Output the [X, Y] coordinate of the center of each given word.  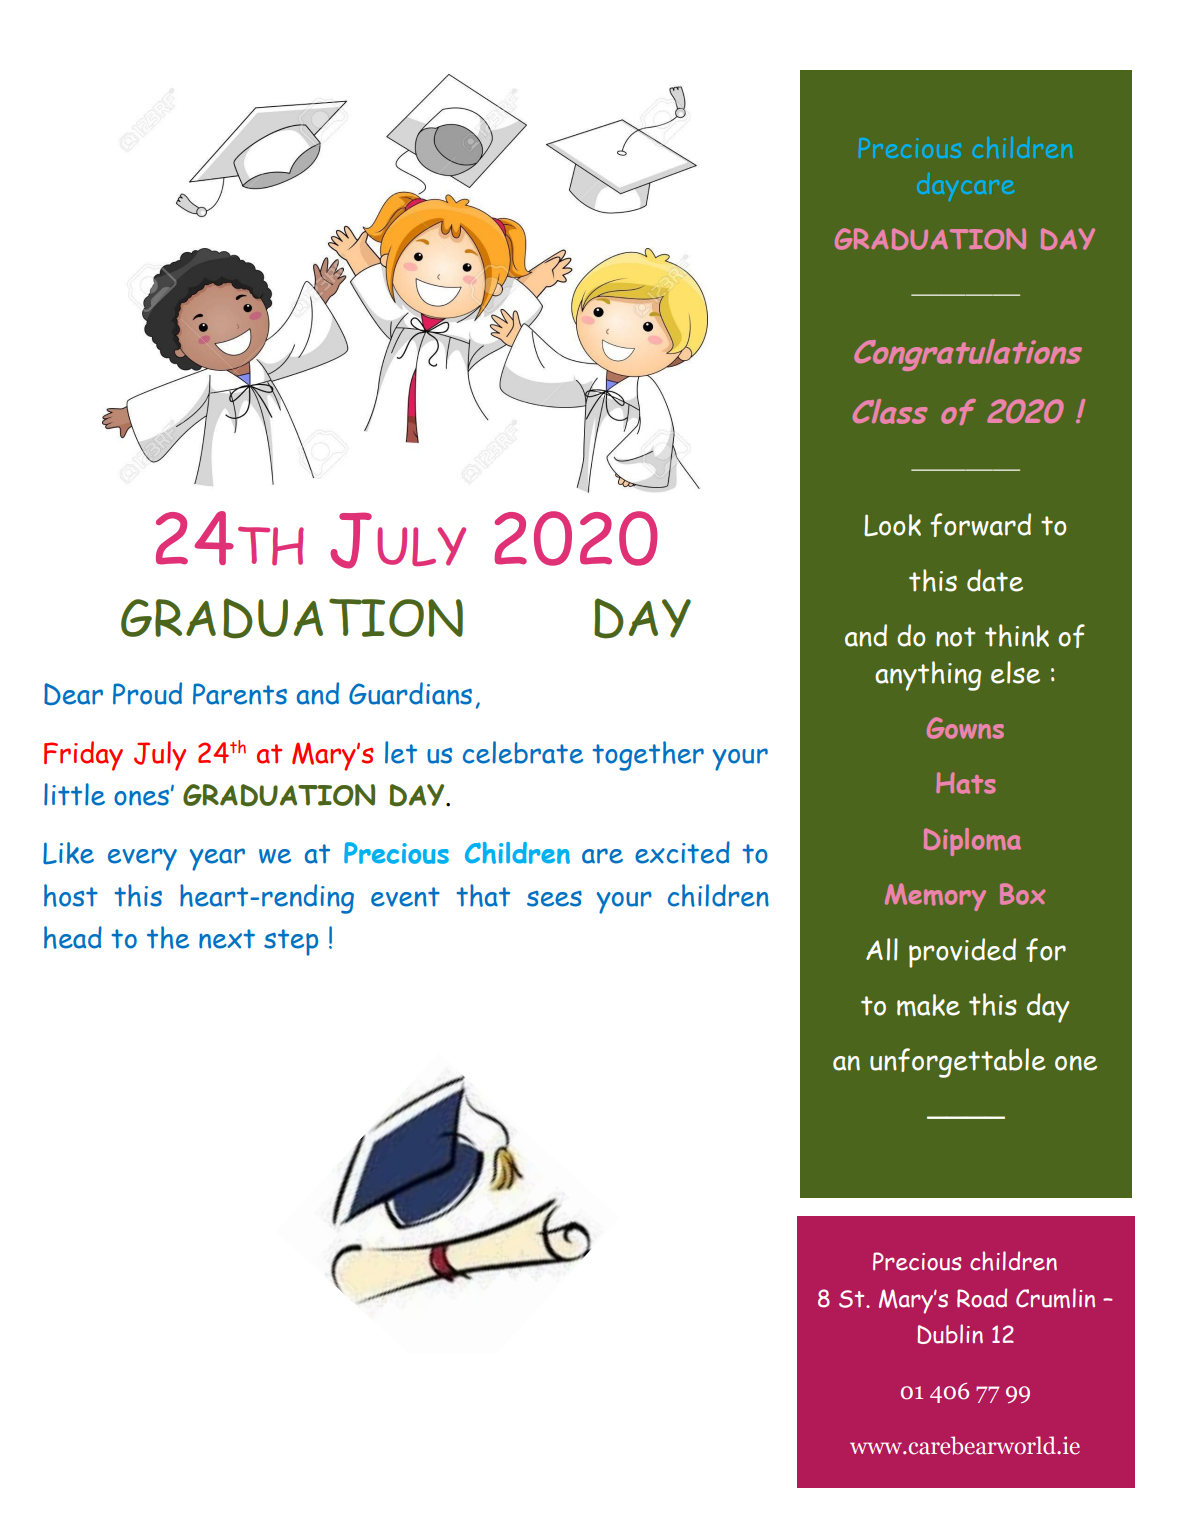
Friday [83, 756]
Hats [966, 783]
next [227, 939]
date [995, 580]
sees [554, 899]
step [291, 942]
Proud [147, 693]
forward [980, 525]
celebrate [523, 752]
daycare [965, 186]
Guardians [410, 693]
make [928, 1005]
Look [892, 525]
